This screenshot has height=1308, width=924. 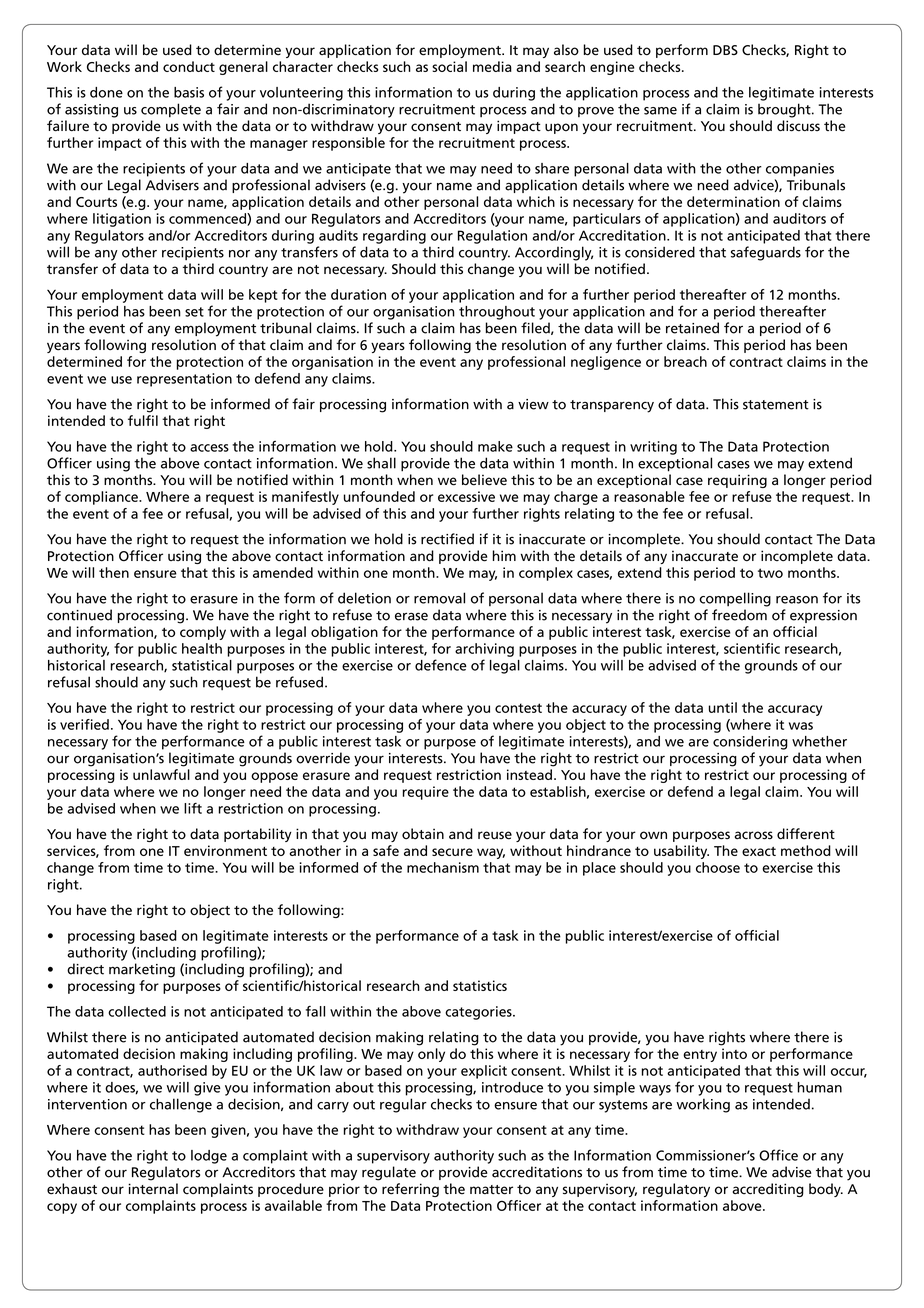 I want to click on fulfil, so click(x=143, y=420).
